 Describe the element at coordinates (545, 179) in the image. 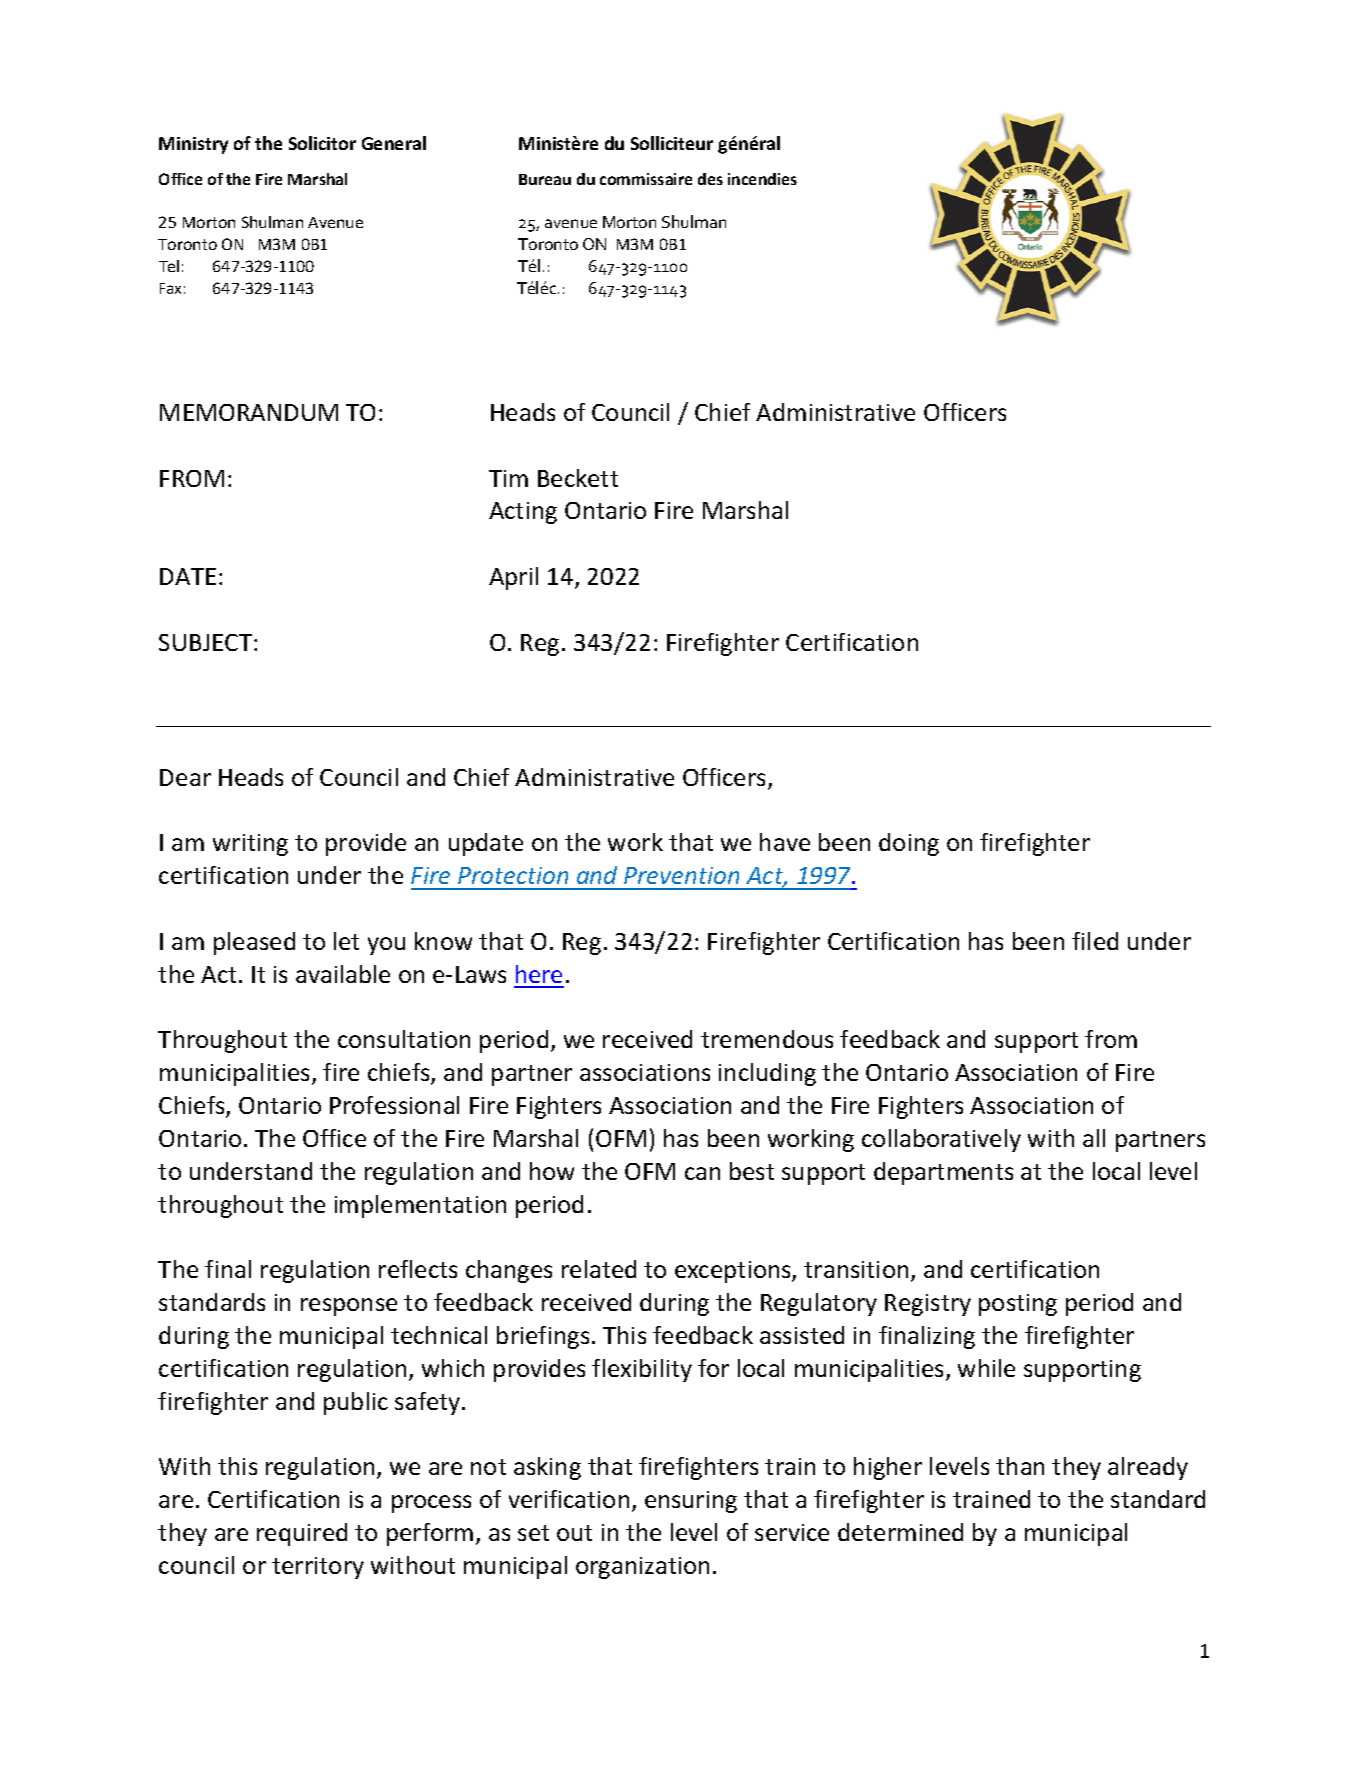

I see `Bureau` at that location.
